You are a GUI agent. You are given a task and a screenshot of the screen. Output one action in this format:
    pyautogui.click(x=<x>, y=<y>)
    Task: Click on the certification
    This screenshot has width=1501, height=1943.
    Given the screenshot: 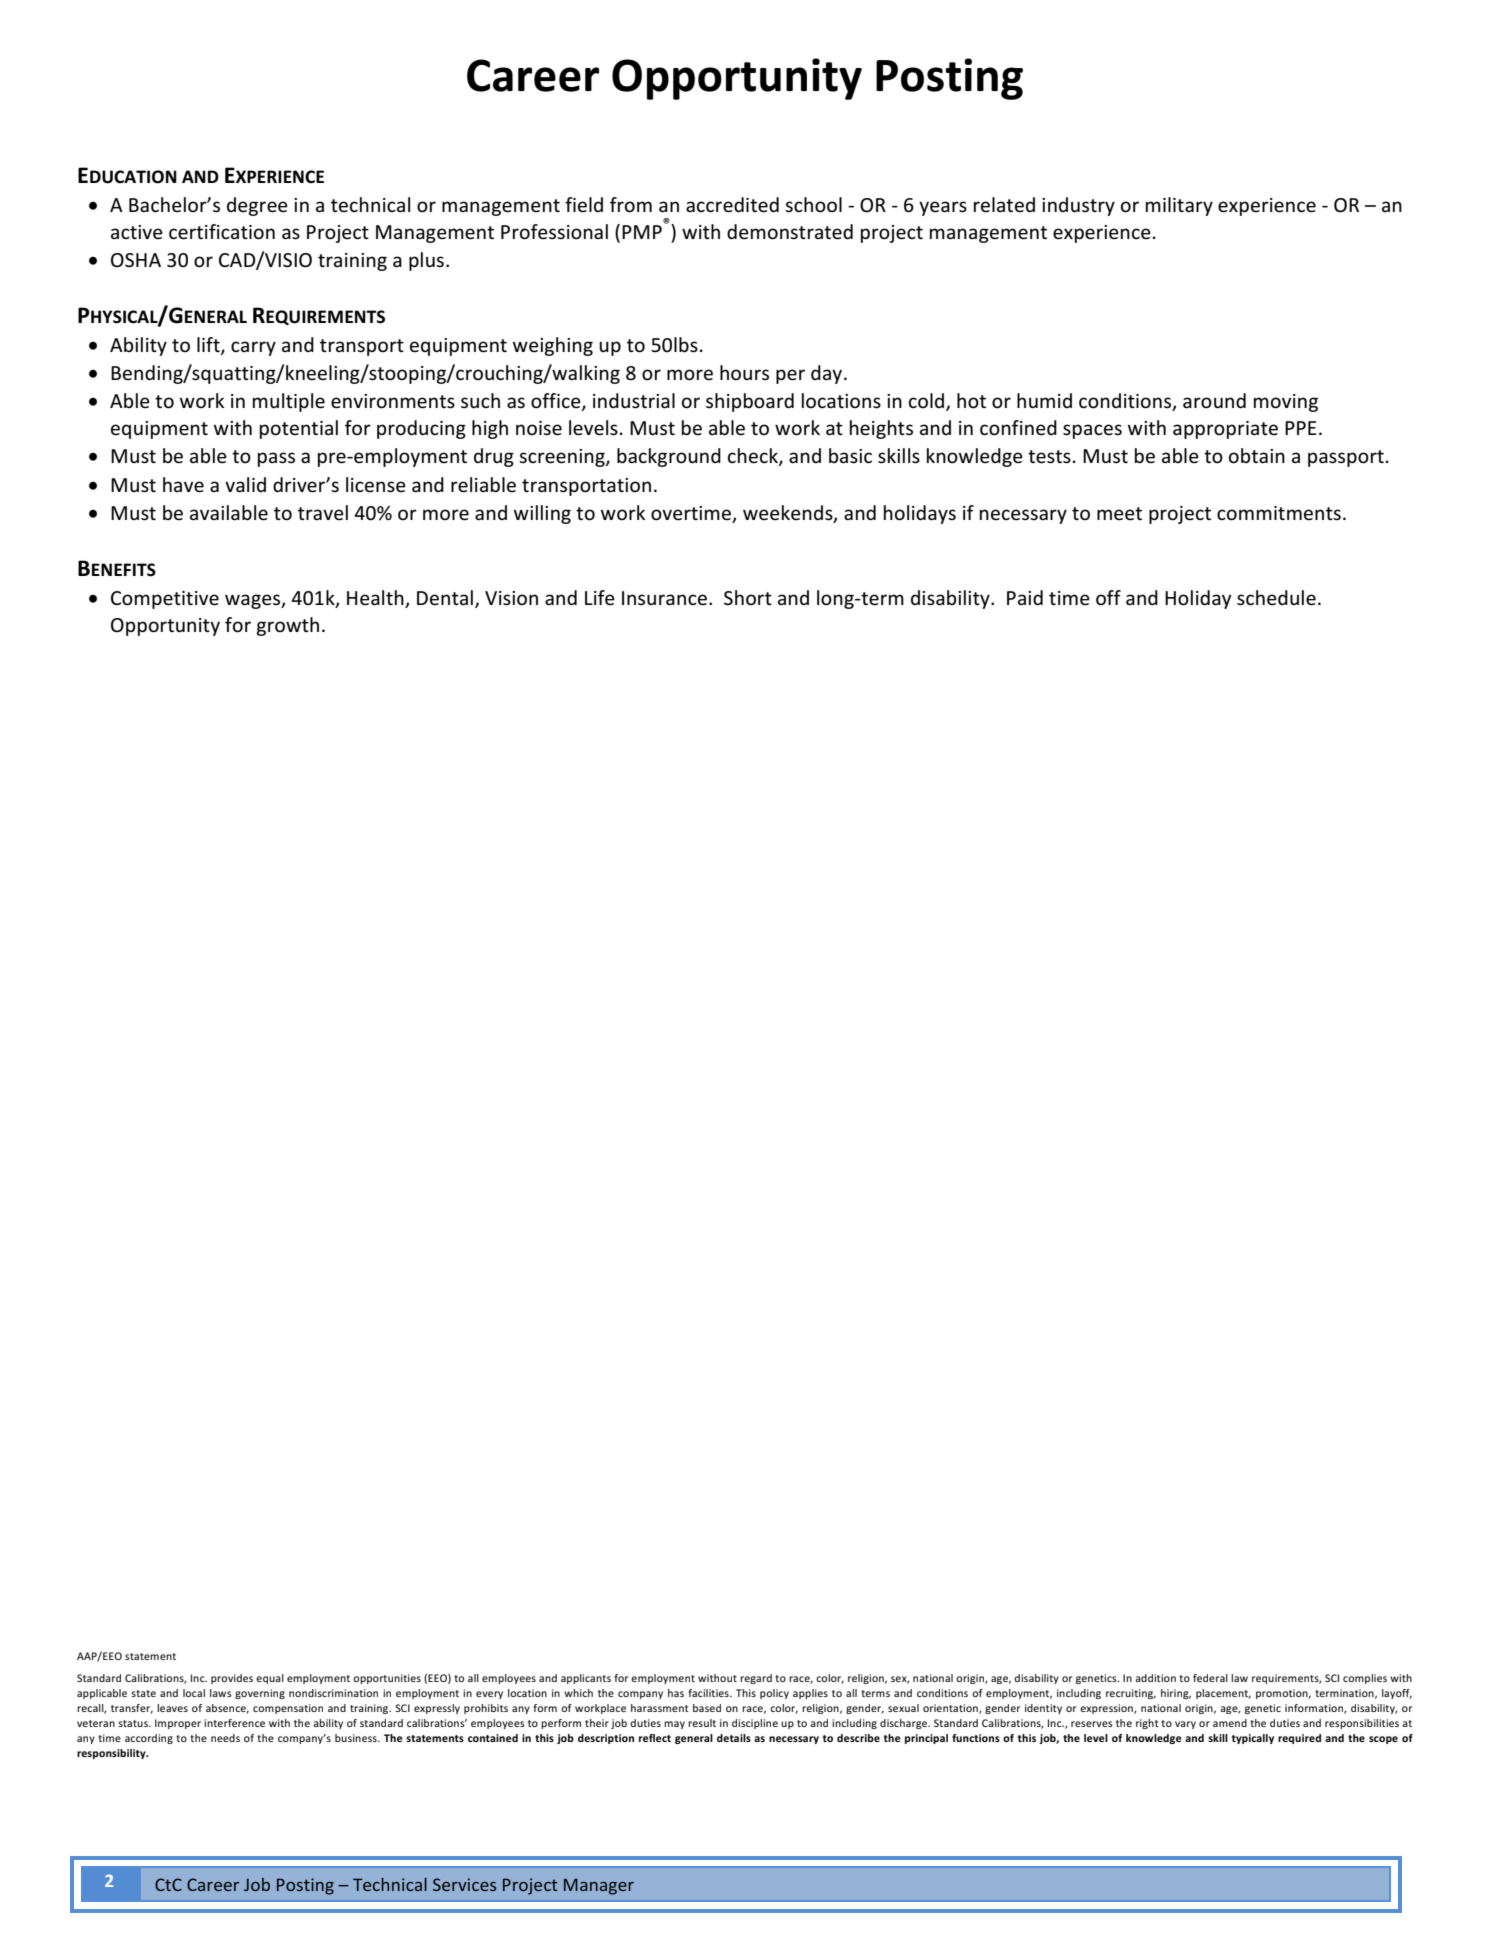 What is the action you would take?
    pyautogui.click(x=222, y=232)
